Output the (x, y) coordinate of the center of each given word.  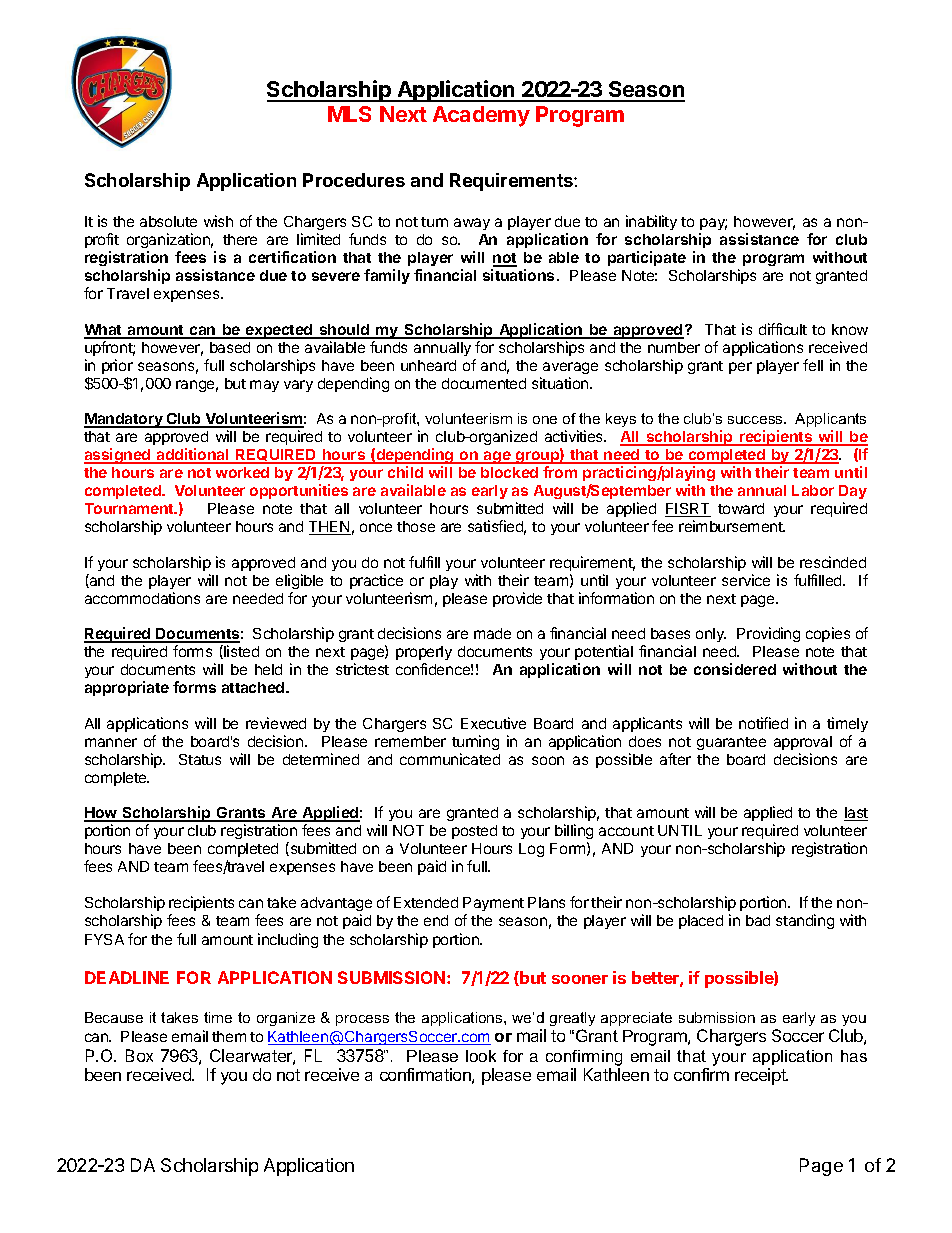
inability (651, 222)
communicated (450, 759)
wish (218, 221)
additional (192, 455)
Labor (813, 490)
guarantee (731, 743)
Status (200, 759)
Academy (481, 116)
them (229, 1036)
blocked (509, 472)
